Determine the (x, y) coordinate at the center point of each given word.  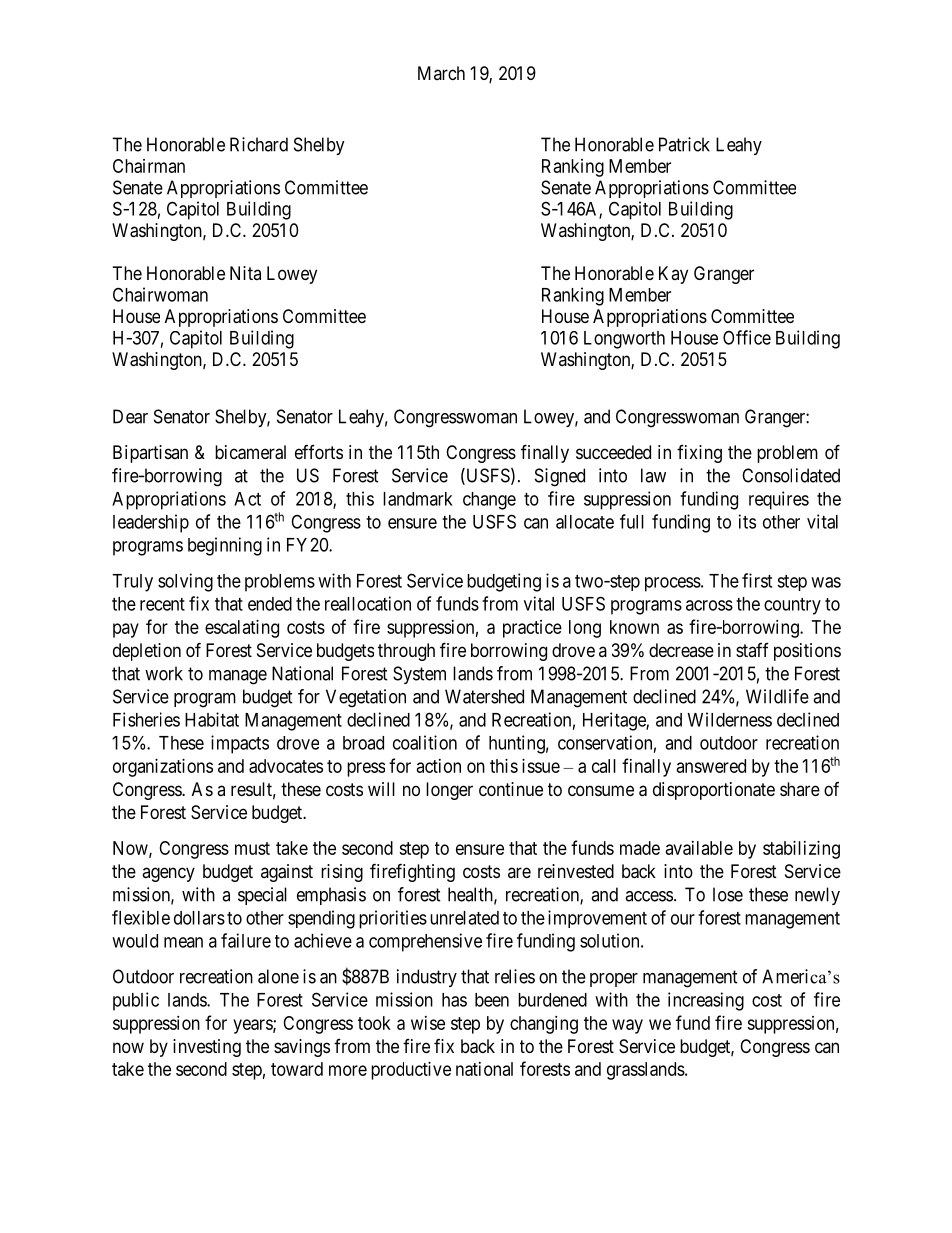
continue (511, 789)
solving (185, 582)
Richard (259, 144)
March (441, 73)
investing (207, 1048)
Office (747, 337)
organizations (163, 768)
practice (532, 629)
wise (428, 1023)
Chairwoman (160, 294)
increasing (706, 1001)
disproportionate (714, 791)
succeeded (613, 452)
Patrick (684, 144)
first (757, 580)
